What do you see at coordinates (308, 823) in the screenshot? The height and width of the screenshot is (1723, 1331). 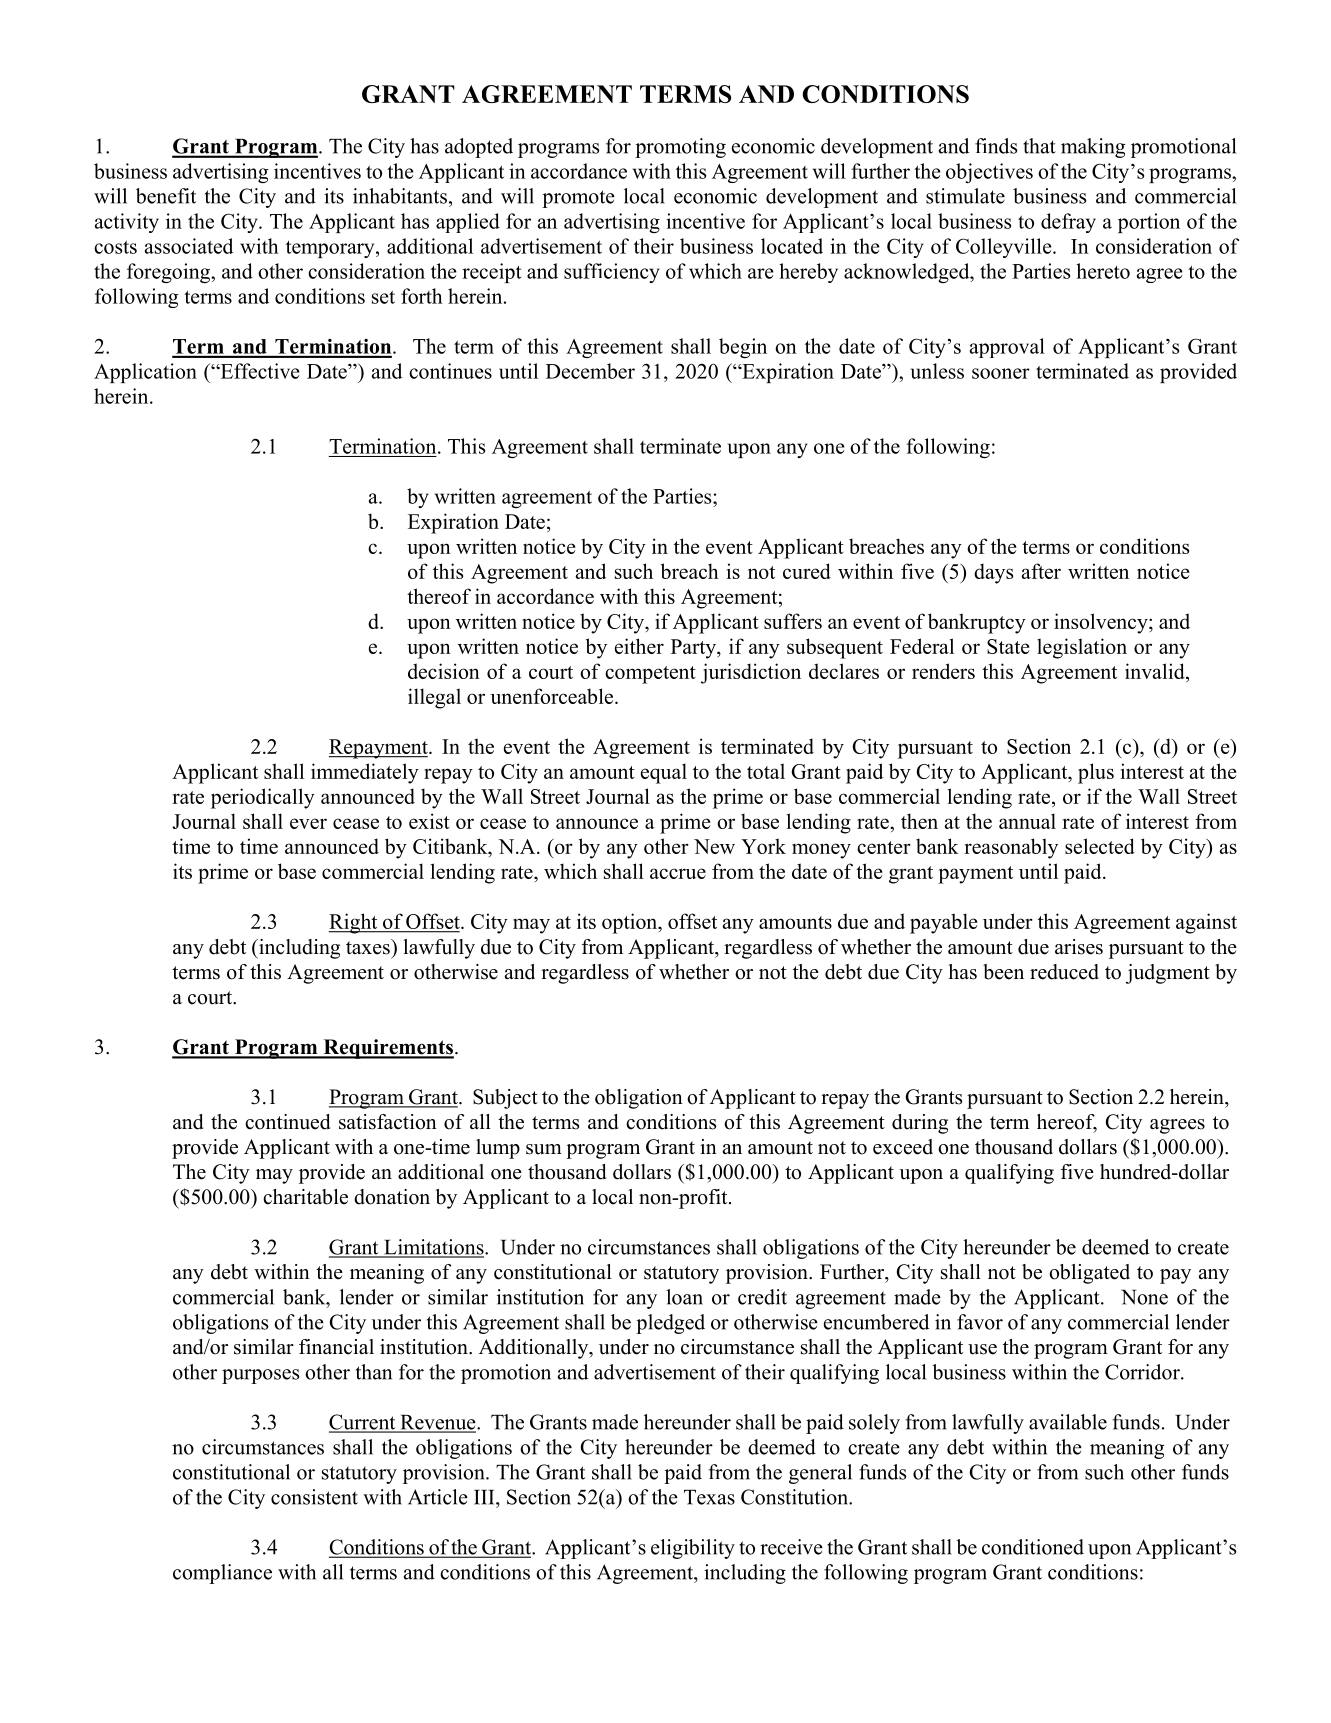 I see `ever` at bounding box center [308, 823].
